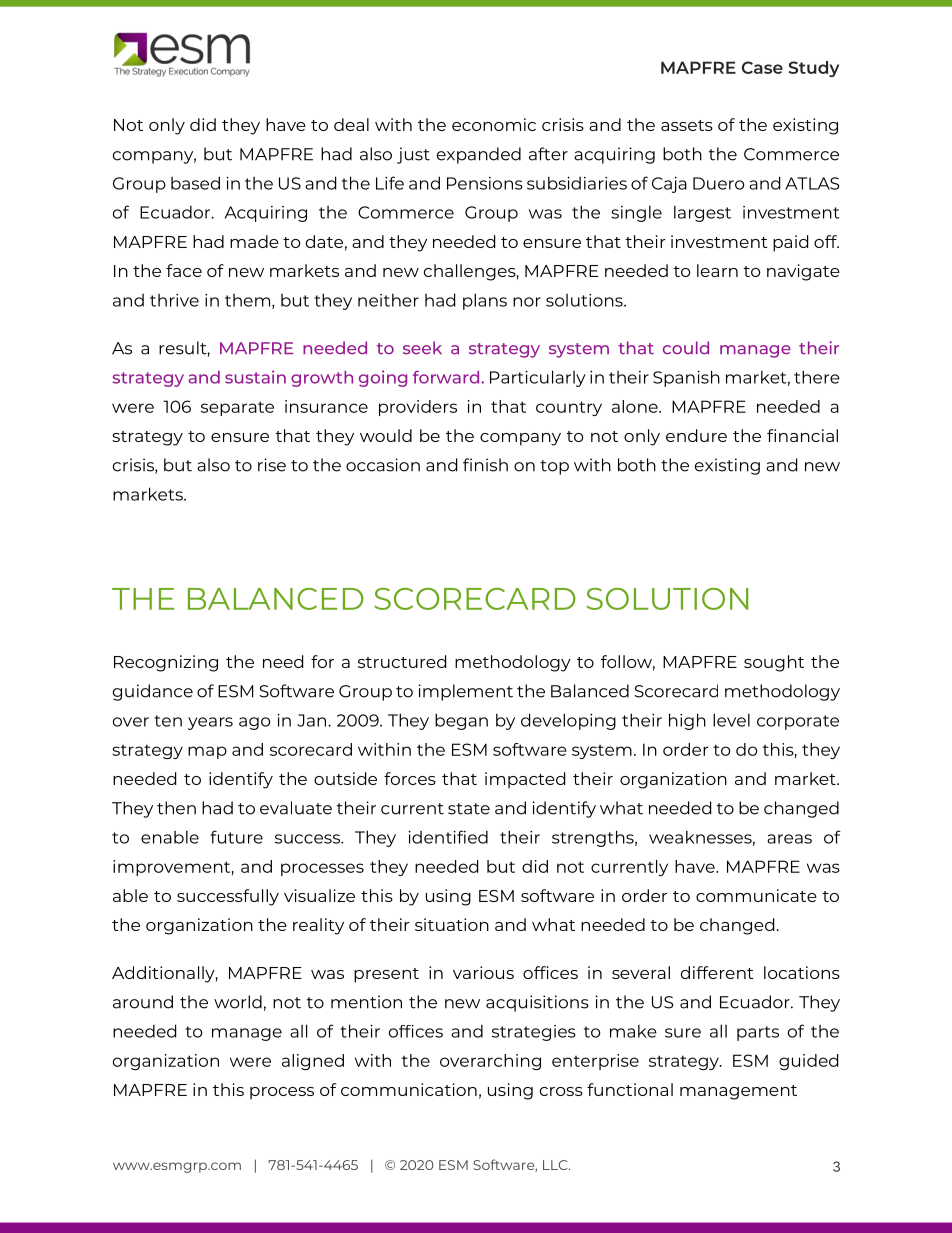 This screenshot has height=1233, width=952. I want to click on LLC, so click(556, 1165).
